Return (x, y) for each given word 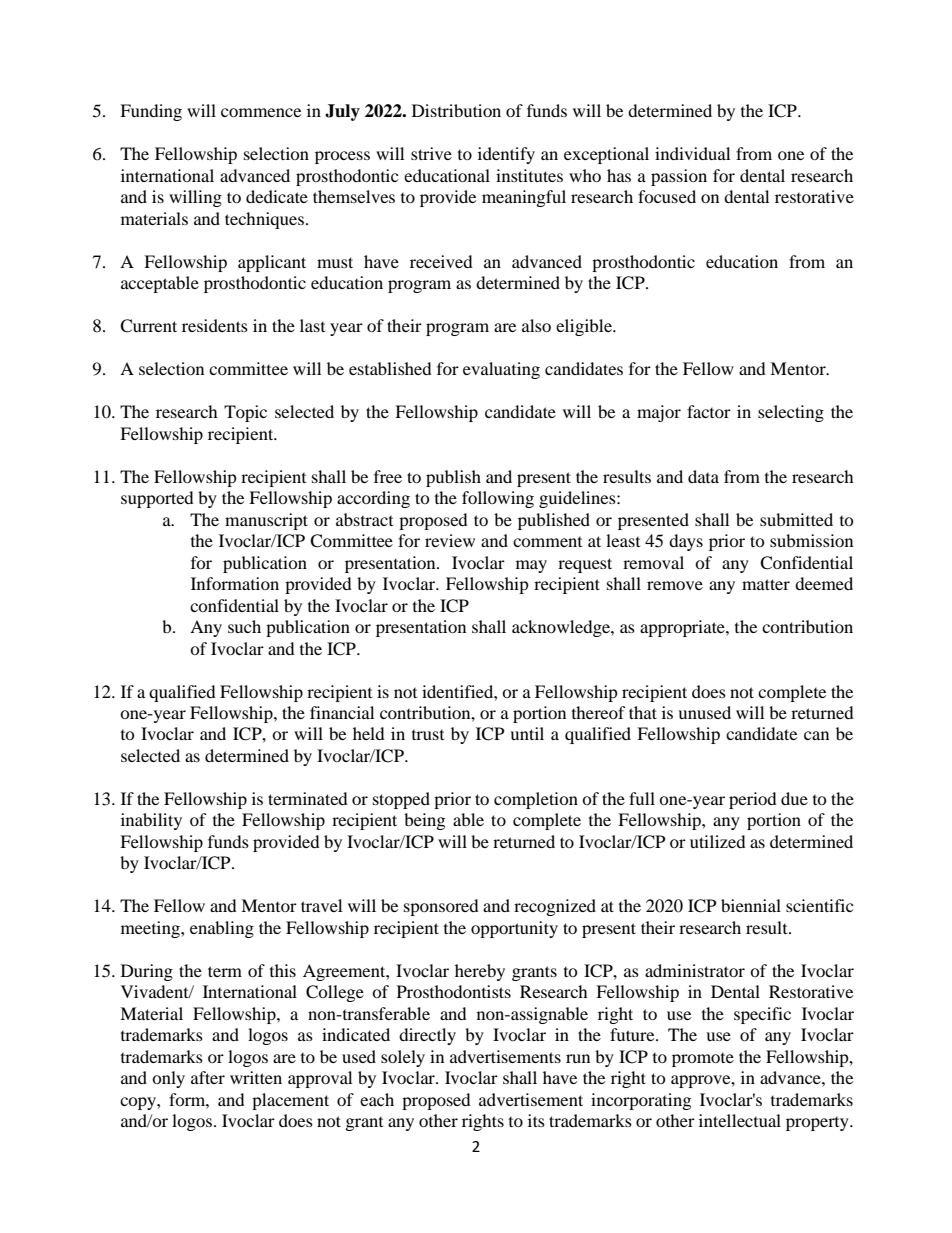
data (703, 476)
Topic (245, 413)
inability (151, 821)
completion (536, 800)
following (498, 499)
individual (692, 153)
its (536, 1120)
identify (506, 155)
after (208, 1077)
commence (261, 112)
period (753, 800)
